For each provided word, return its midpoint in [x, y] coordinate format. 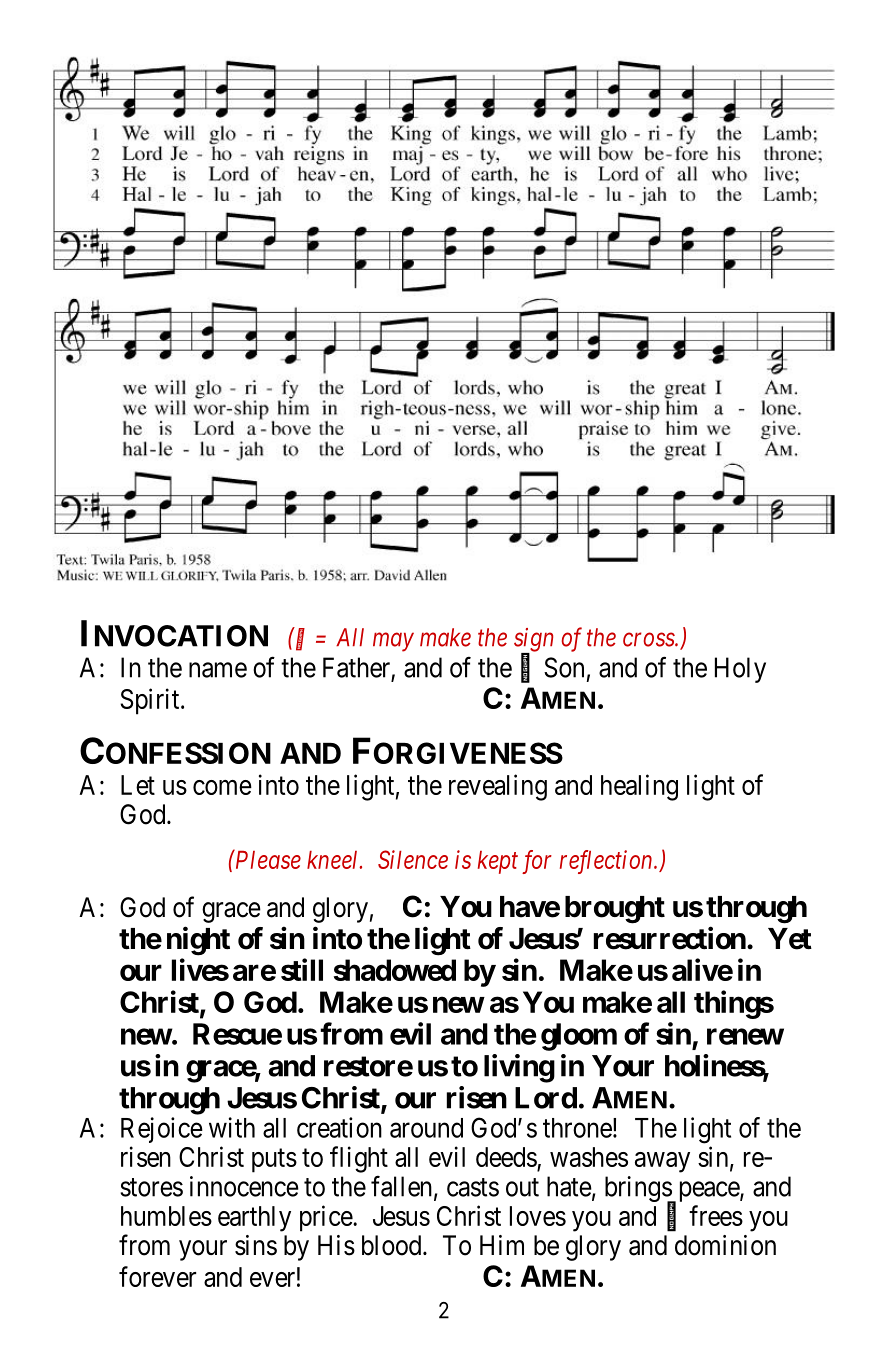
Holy [740, 670]
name [218, 670]
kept [498, 862]
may [393, 642]
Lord [546, 1098]
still [302, 969]
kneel [334, 860]
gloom [579, 1037]
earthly [254, 1219]
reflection [607, 862]
